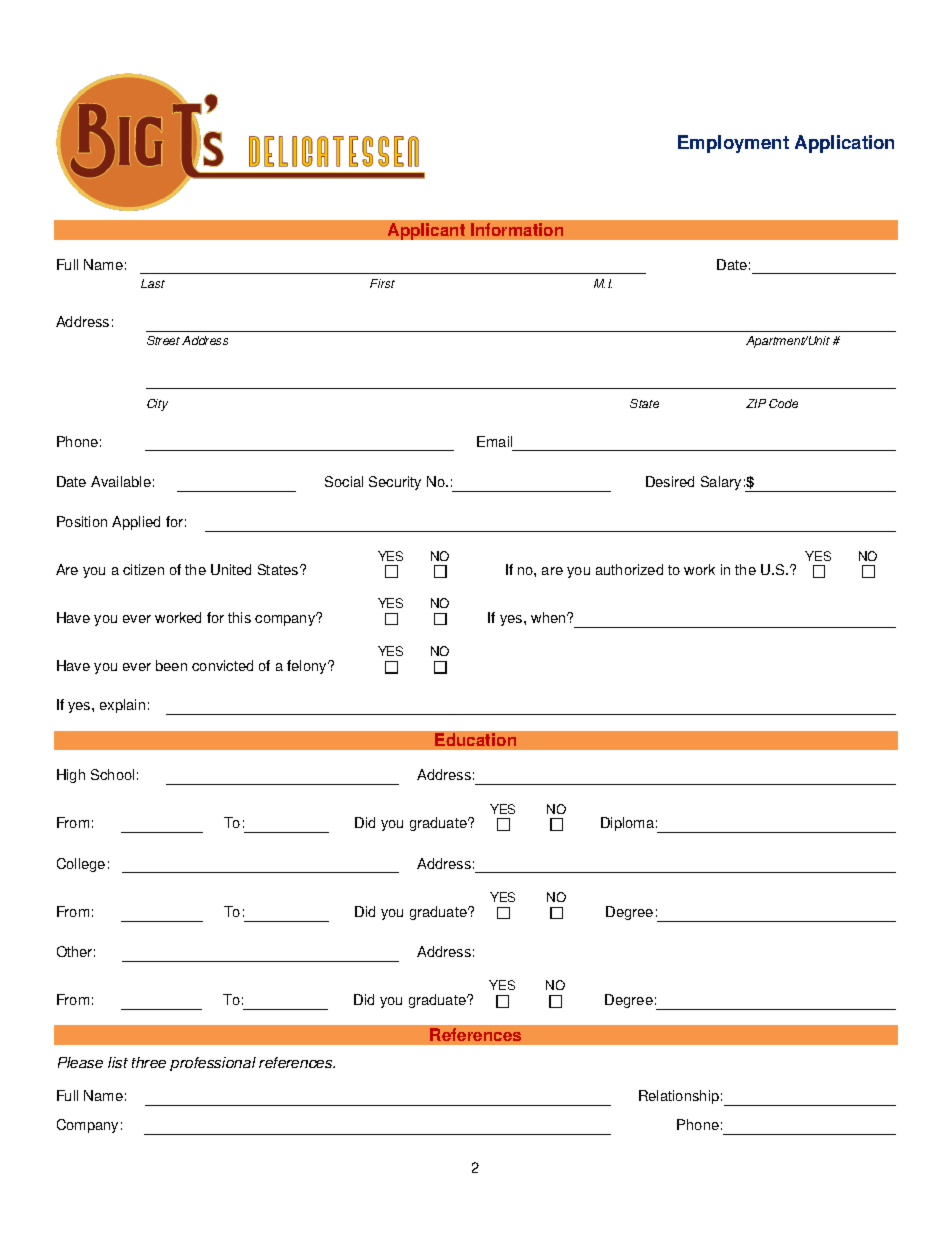 This screenshot has height=1233, width=952. Describe the element at coordinates (308, 667) in the screenshot. I see `felony` at that location.
